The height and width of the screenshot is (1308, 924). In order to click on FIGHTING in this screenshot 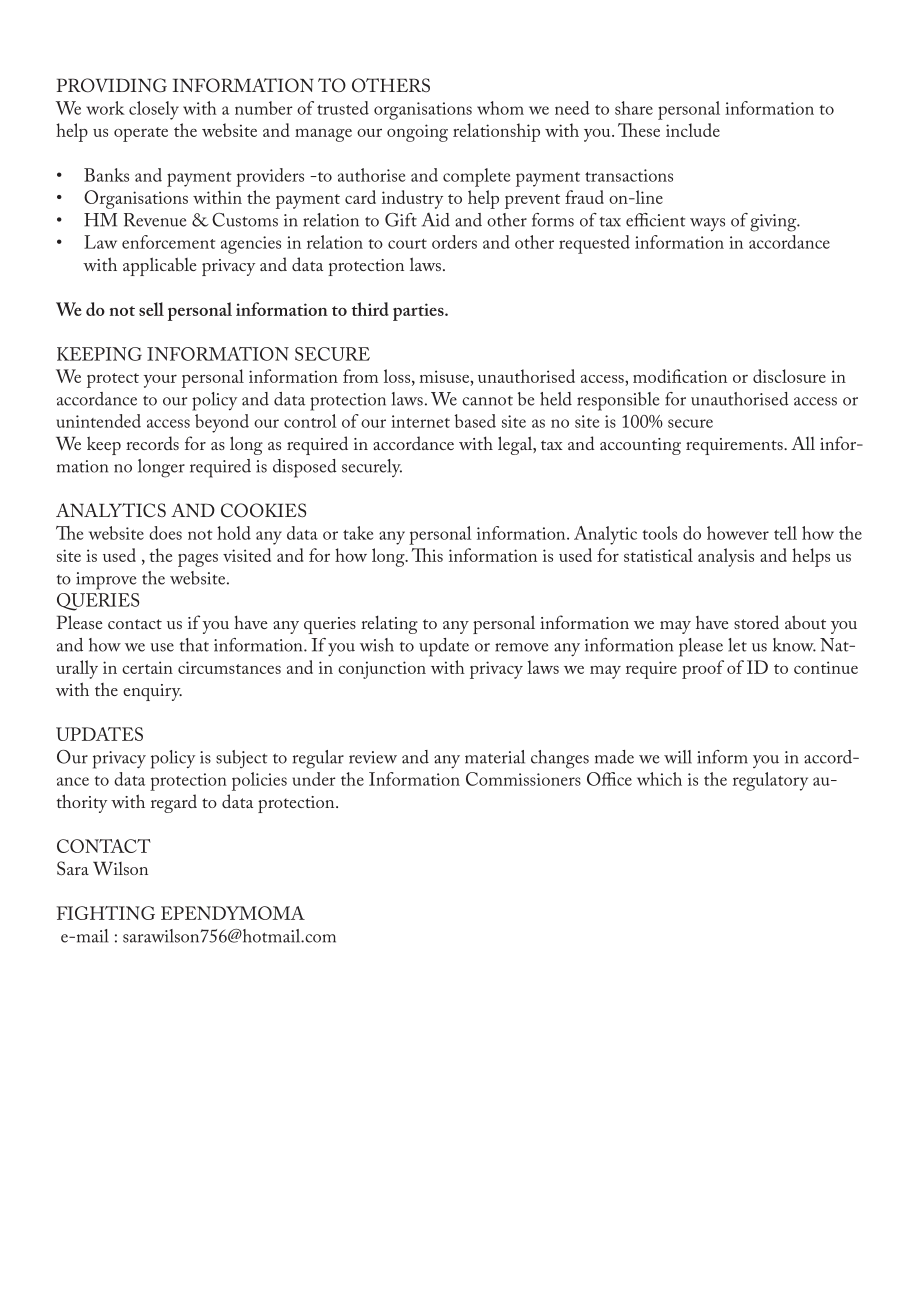, I will do `click(106, 913)`.
